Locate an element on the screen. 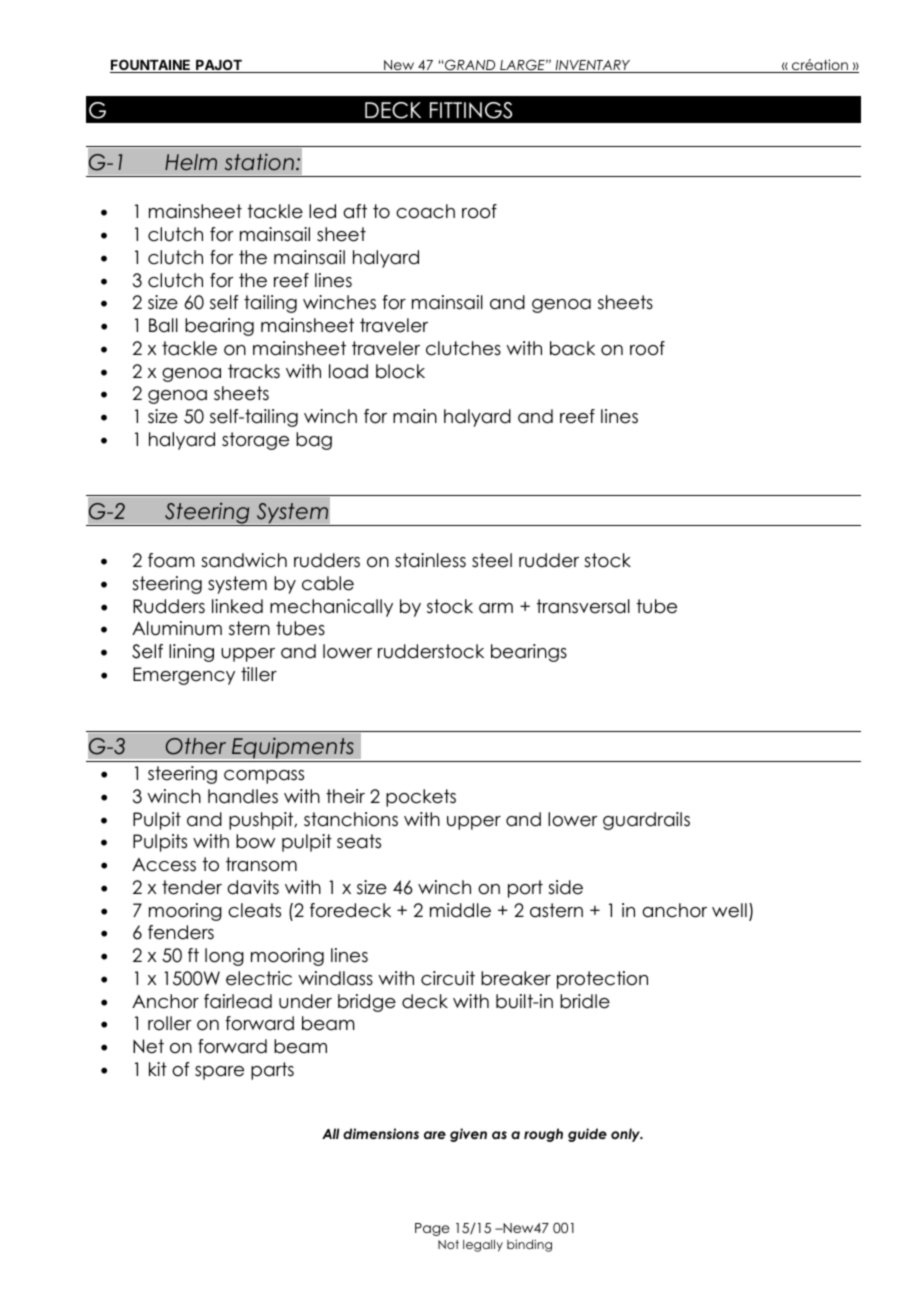 The width and height of the screenshot is (924, 1308). arm is located at coordinates (496, 608).
